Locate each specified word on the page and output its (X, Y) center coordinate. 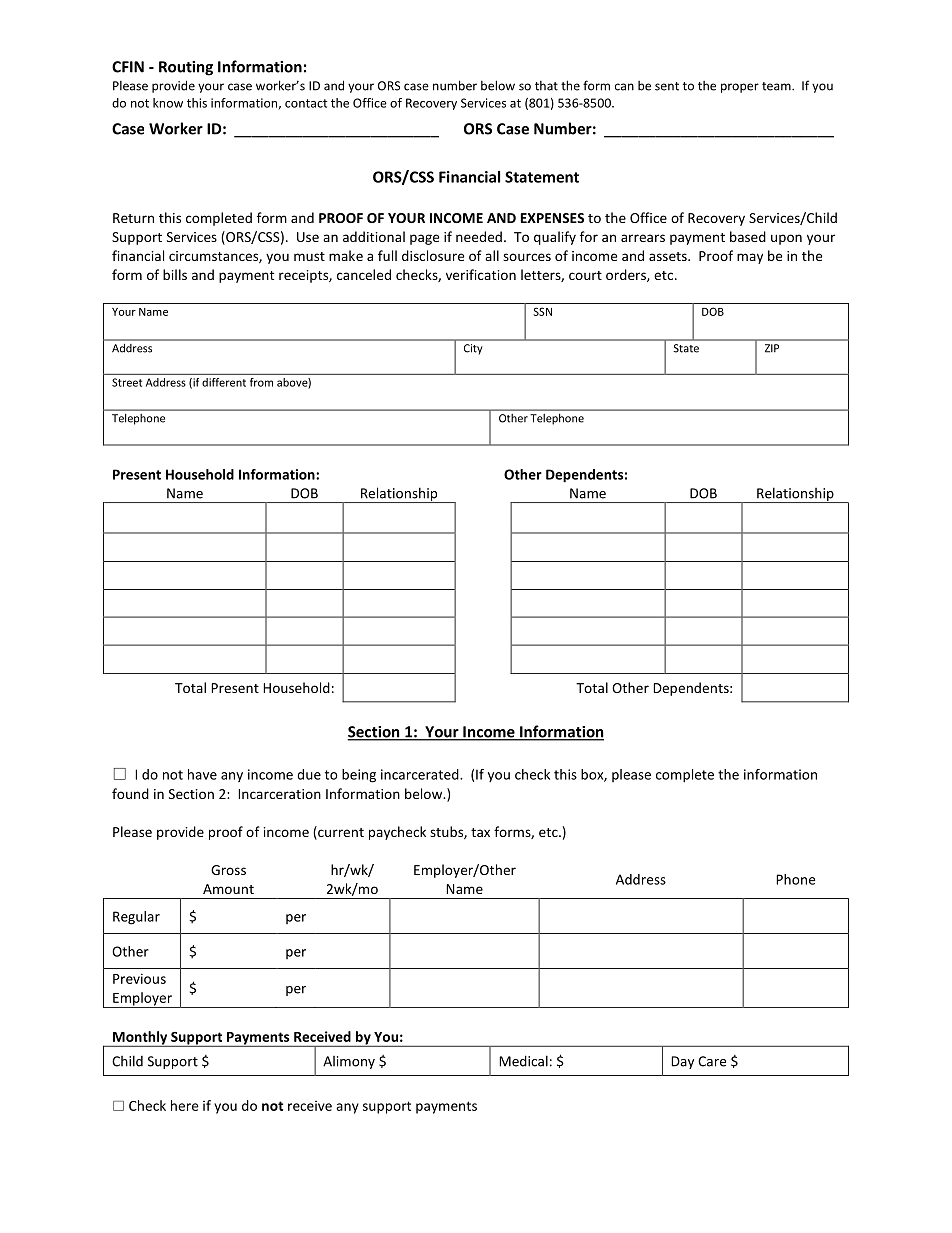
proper (740, 88)
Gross (228, 870)
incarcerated (421, 774)
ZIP (772, 348)
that (546, 86)
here (184, 1105)
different (224, 382)
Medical (523, 1061)
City (473, 349)
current (340, 833)
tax (480, 832)
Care (712, 1061)
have (202, 774)
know (168, 103)
